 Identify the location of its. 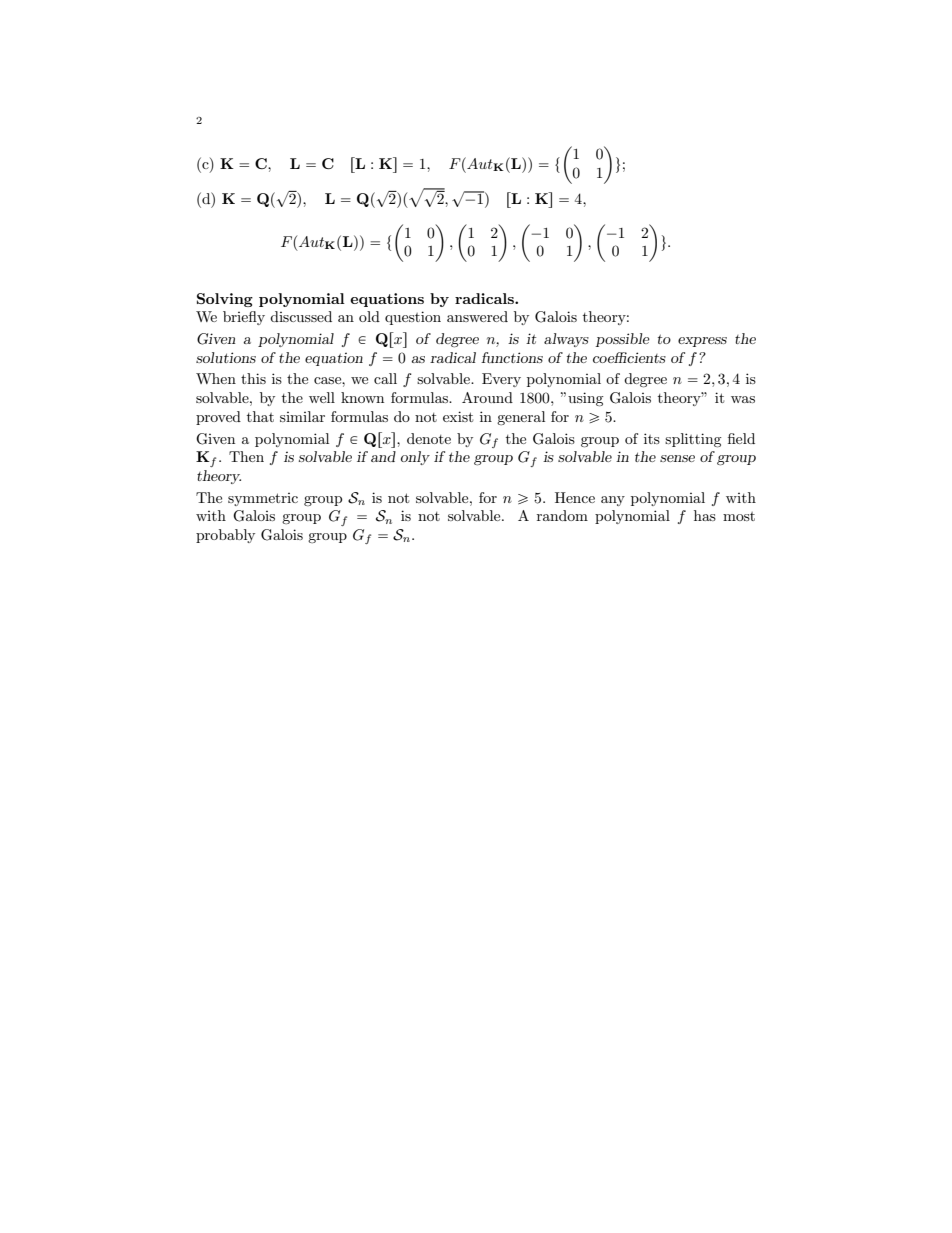
(652, 438).
